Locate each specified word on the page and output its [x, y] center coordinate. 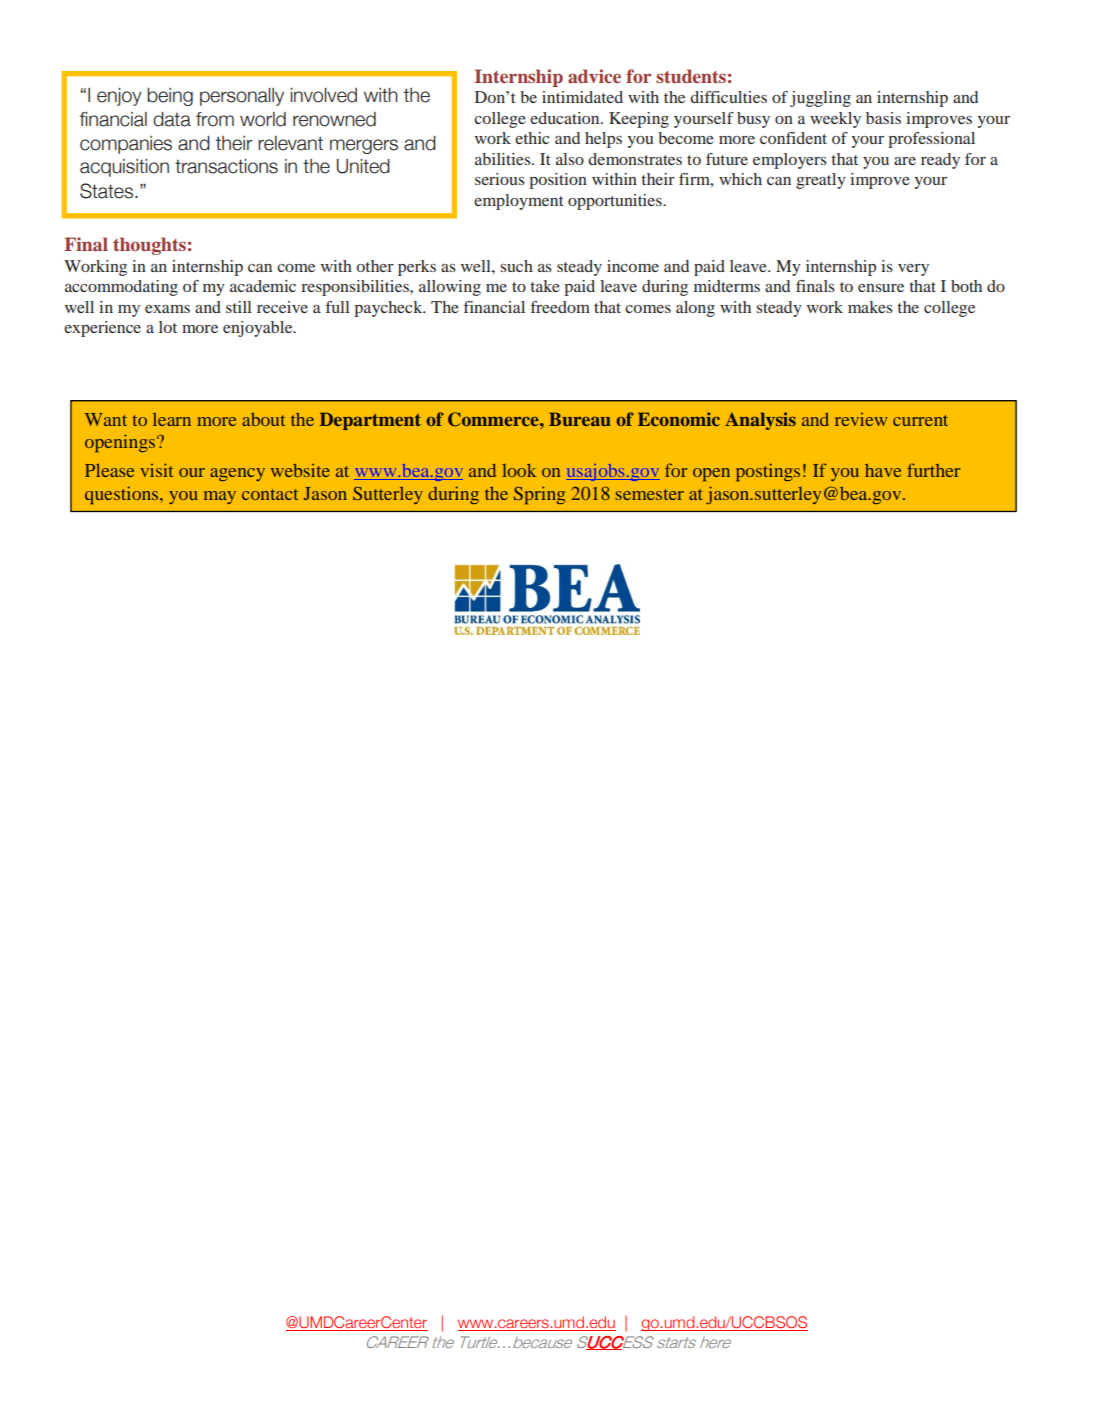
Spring [539, 495]
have [883, 470]
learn [172, 419]
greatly [821, 181]
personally [242, 97]
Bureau [580, 419]
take [545, 286]
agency [237, 474]
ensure [881, 288]
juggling [820, 99]
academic [263, 286]
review [861, 419]
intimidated [582, 97]
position [558, 181]
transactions [226, 166]
